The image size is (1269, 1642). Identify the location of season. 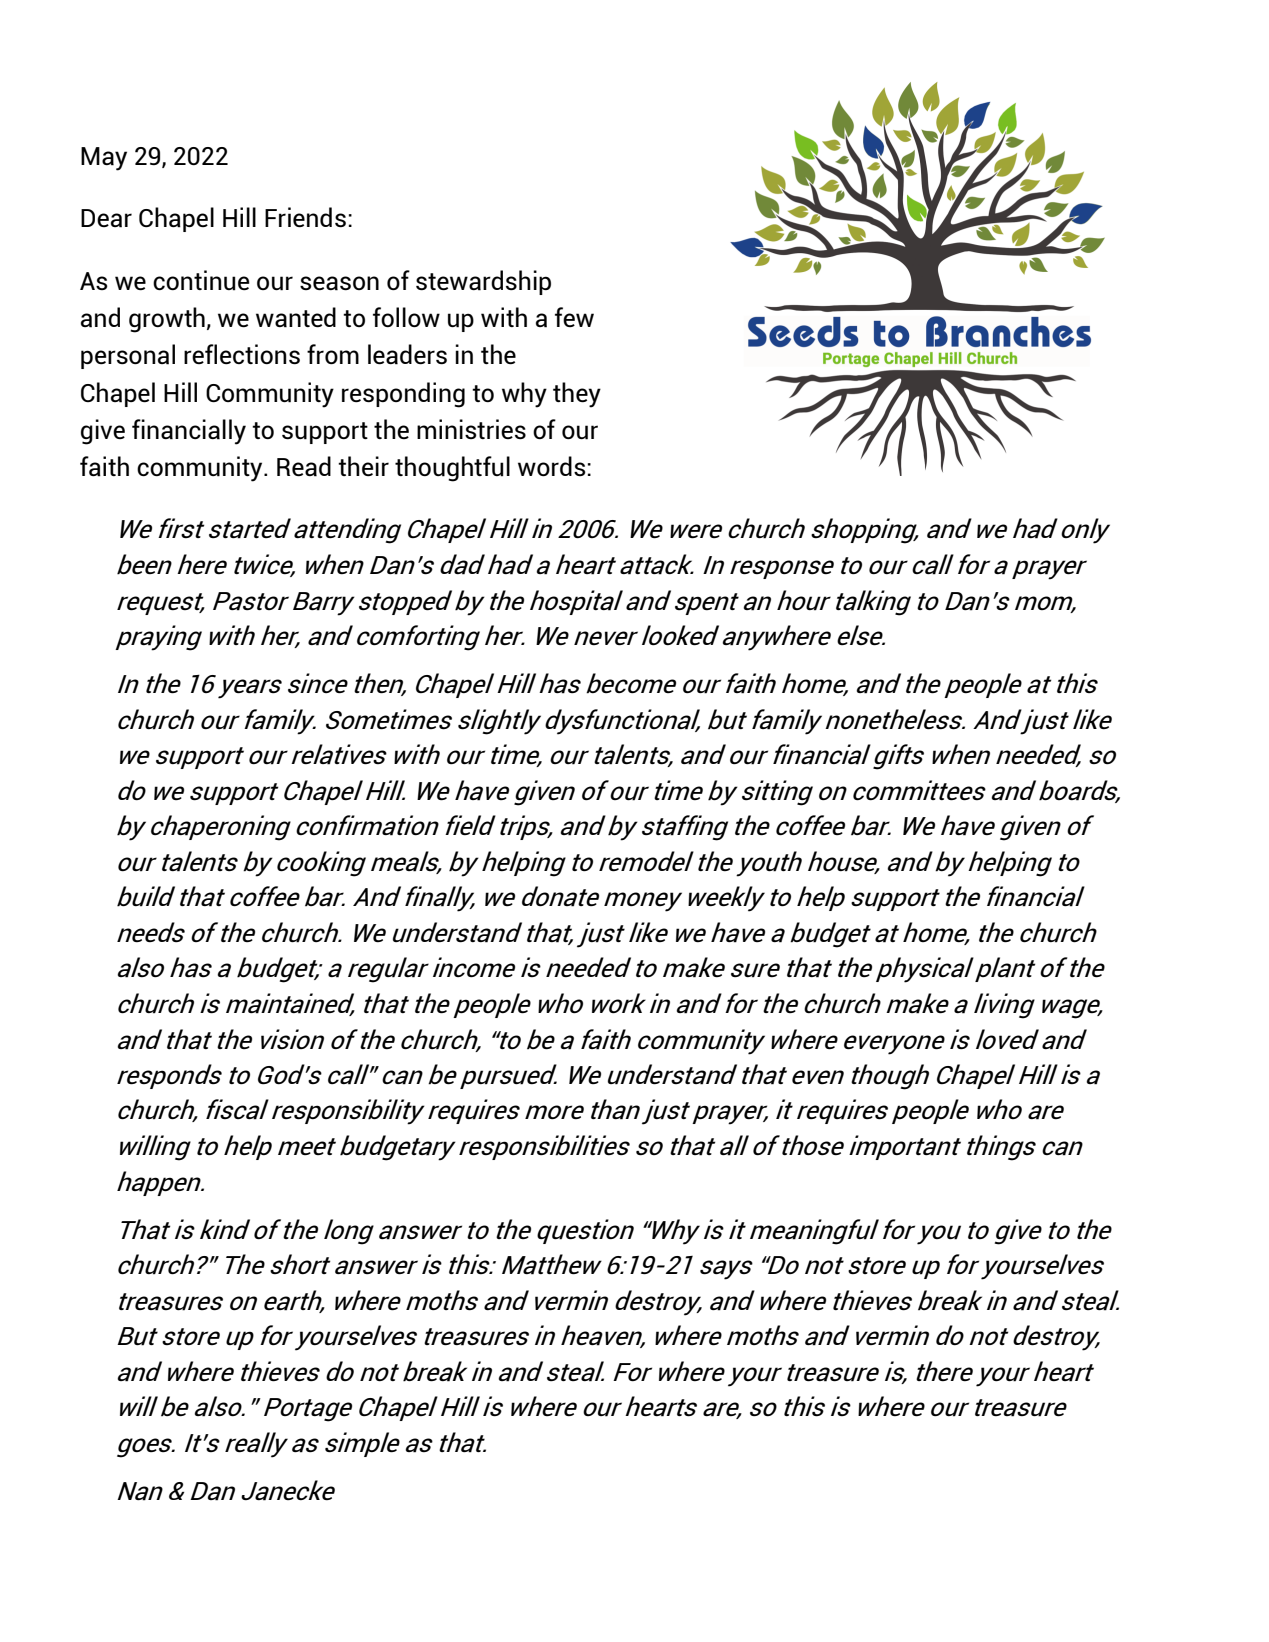
(339, 283).
